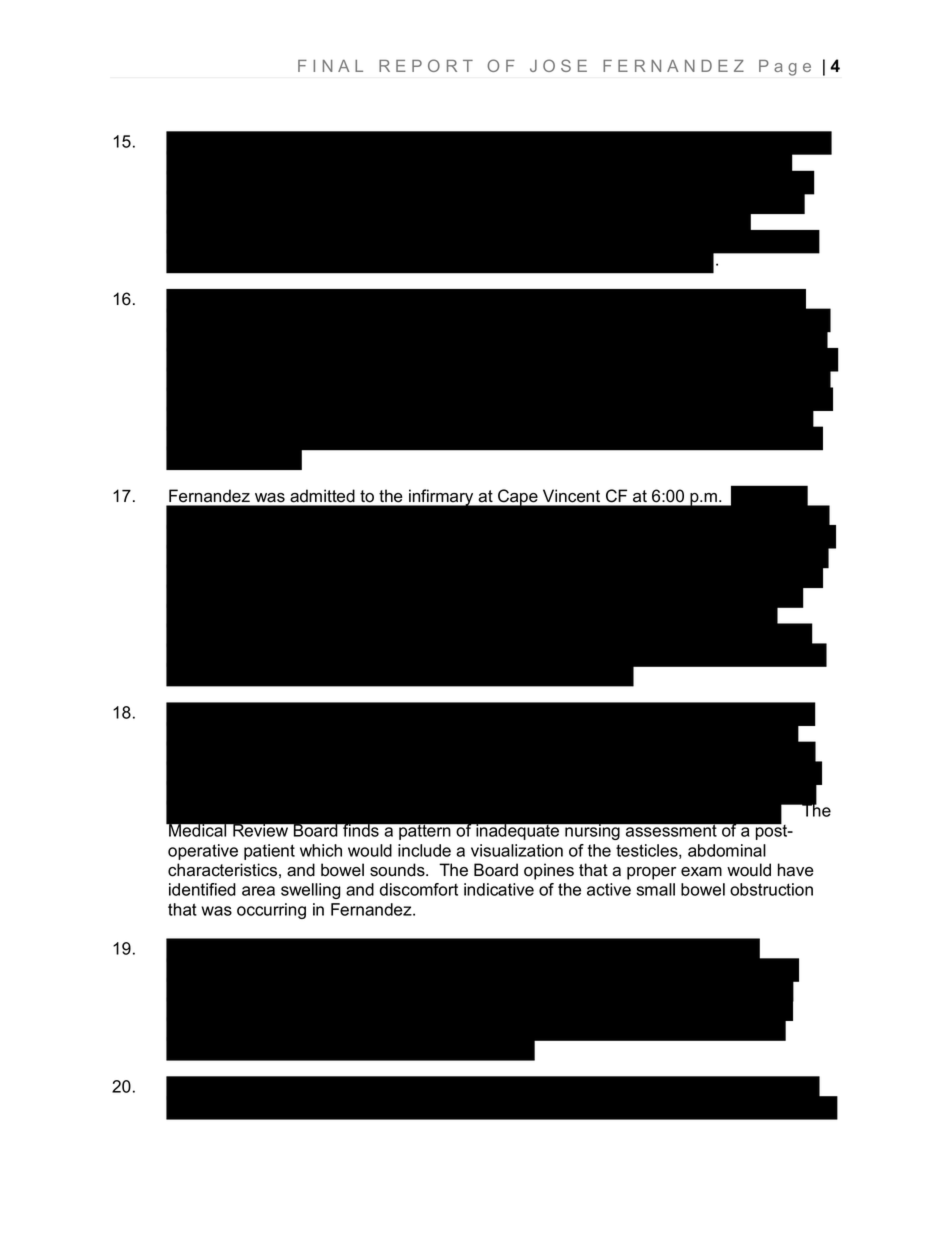  What do you see at coordinates (727, 850) in the document?
I see `abdominal` at bounding box center [727, 850].
